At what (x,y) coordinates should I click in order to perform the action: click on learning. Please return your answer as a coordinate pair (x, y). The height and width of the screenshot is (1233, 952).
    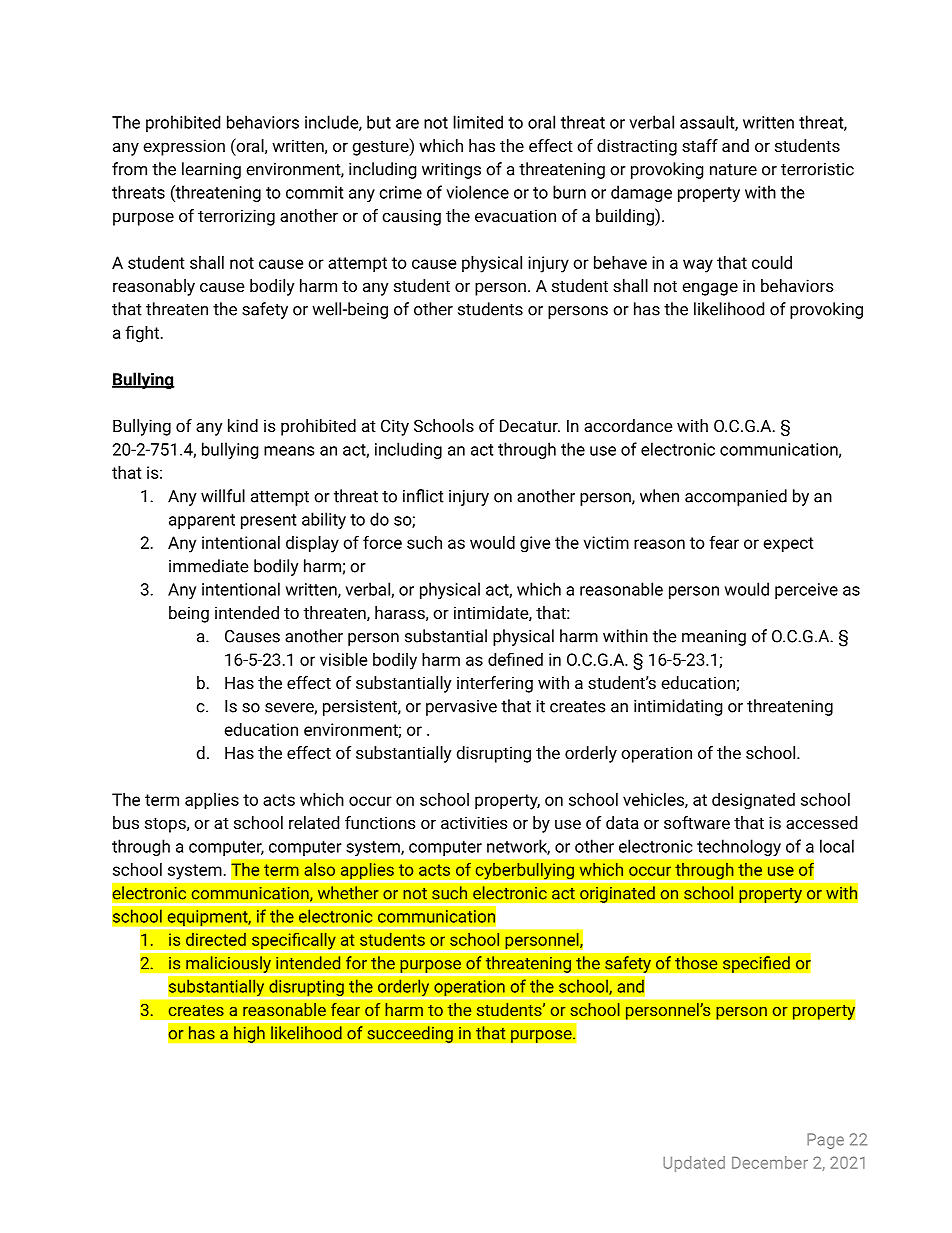
    Looking at the image, I should click on (211, 170).
